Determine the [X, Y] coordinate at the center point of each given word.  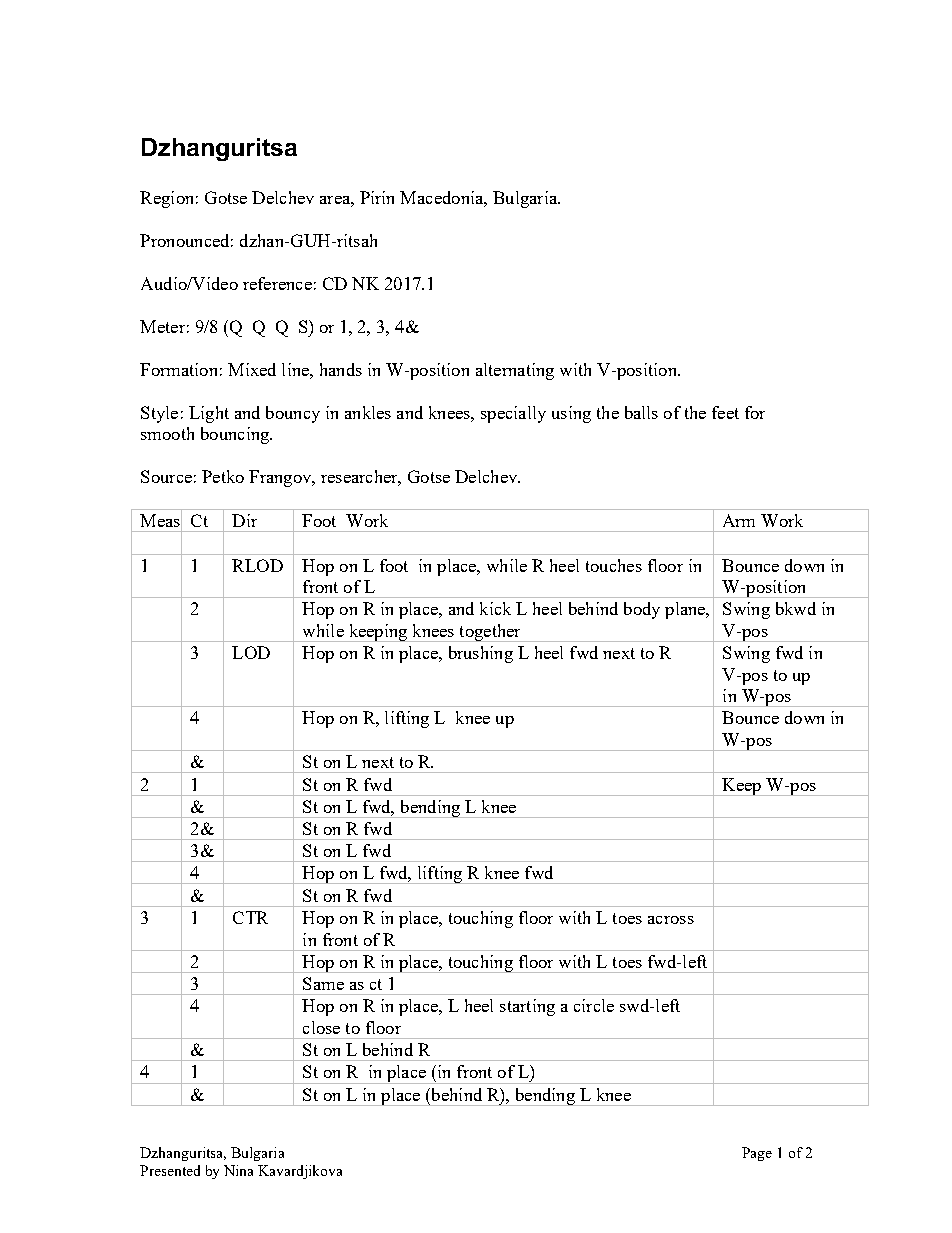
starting [527, 1007]
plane [686, 610]
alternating [515, 371]
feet [725, 412]
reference [277, 283]
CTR [250, 917]
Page [757, 1154]
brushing [481, 654]
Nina [238, 1170]
